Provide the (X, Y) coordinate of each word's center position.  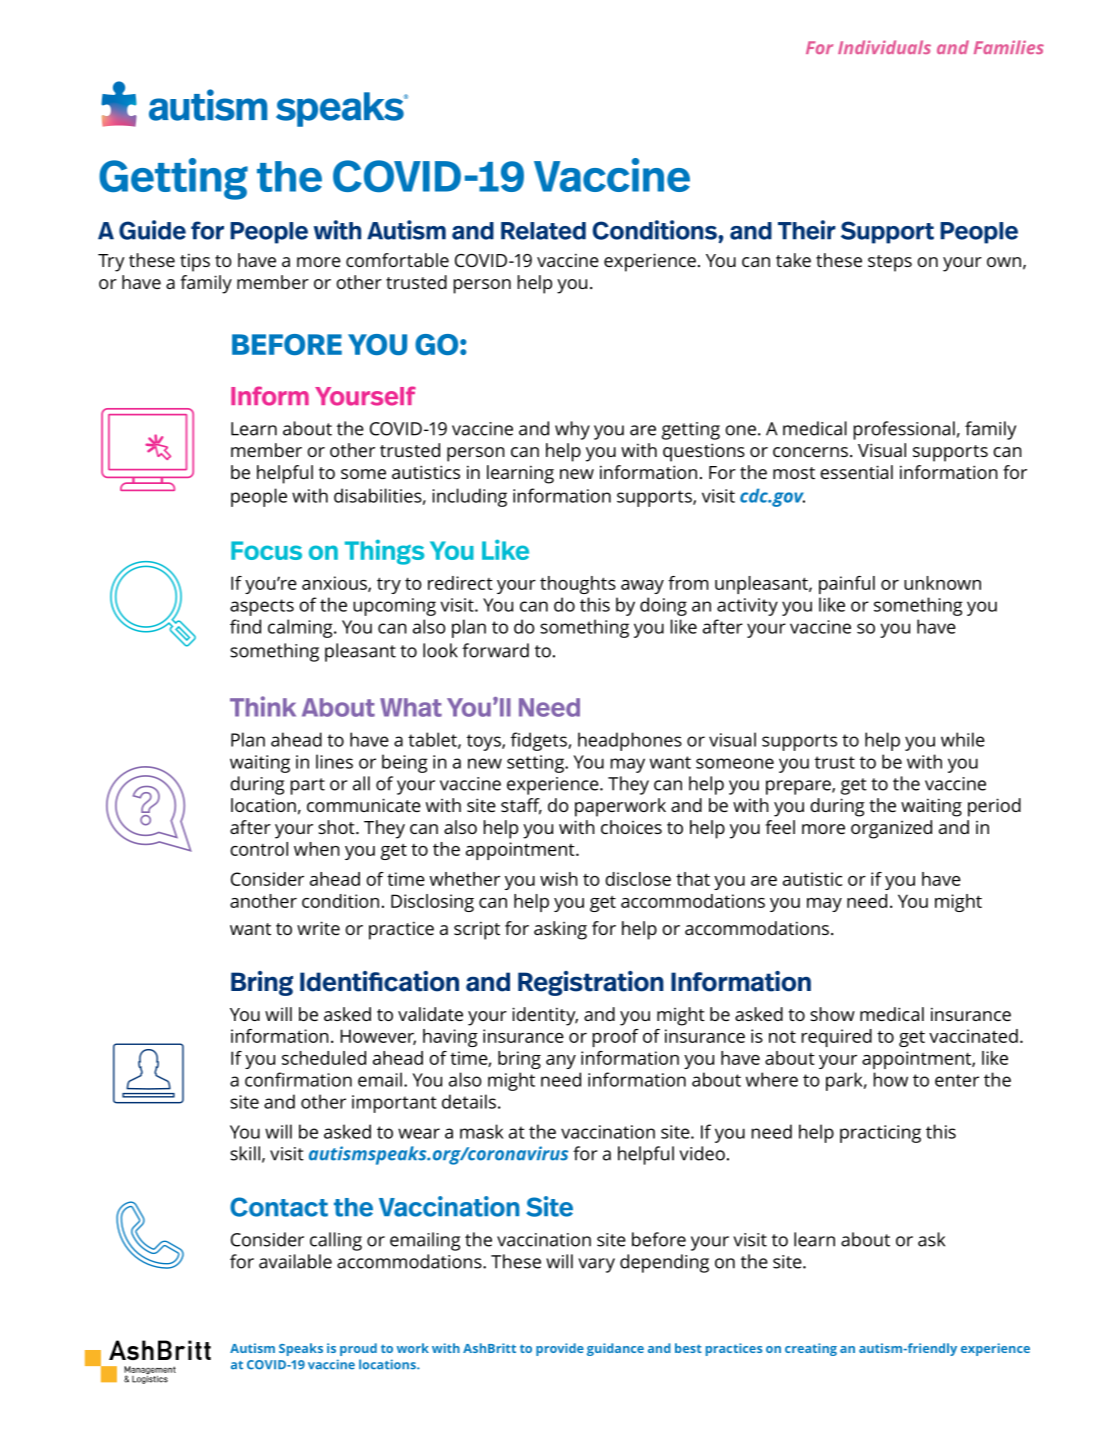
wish (559, 879)
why (572, 430)
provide (560, 1349)
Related (543, 231)
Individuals (884, 47)
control (259, 849)
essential (856, 472)
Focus (266, 550)
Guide (152, 230)
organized (891, 829)
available (295, 1261)
